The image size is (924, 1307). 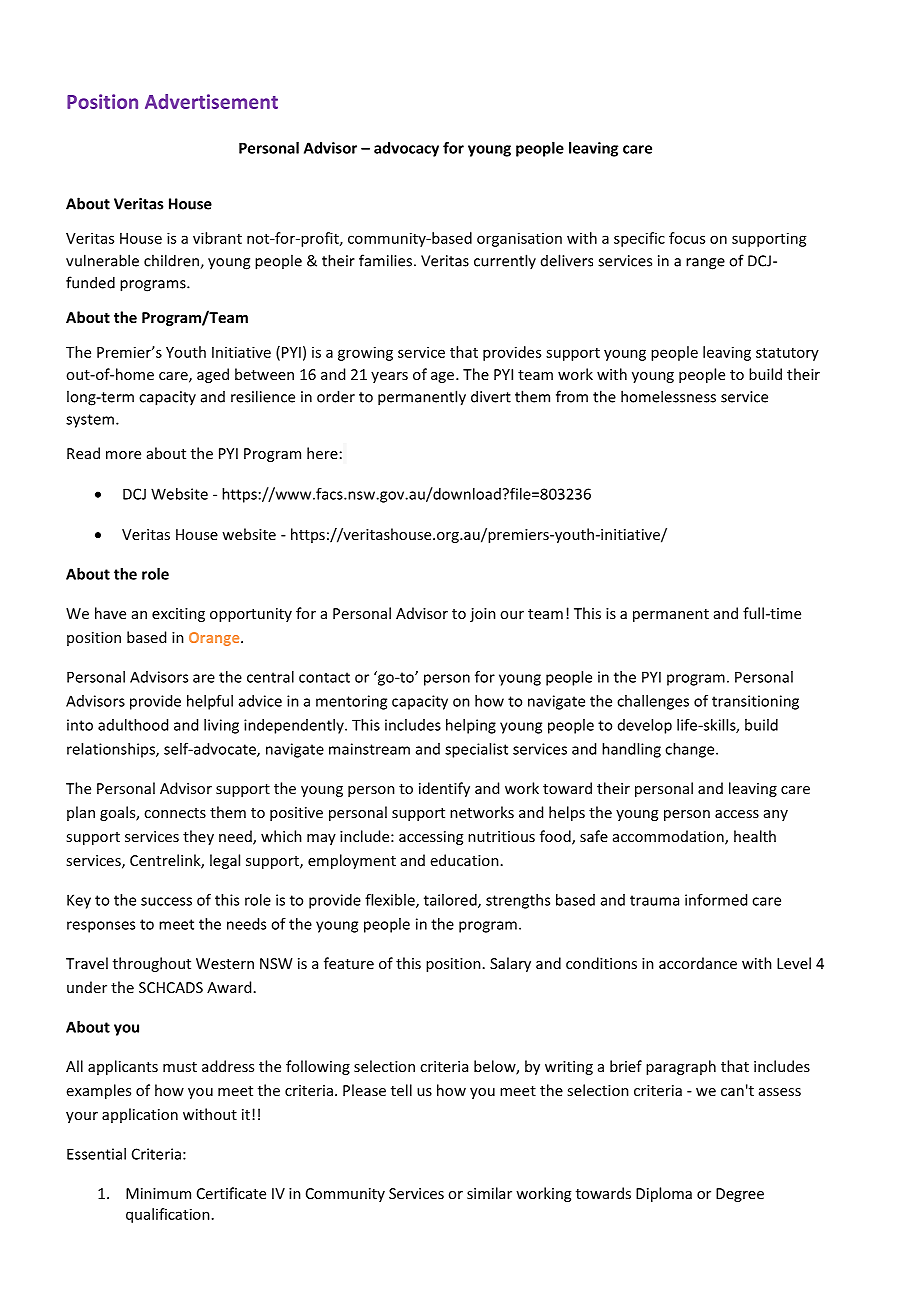 I want to click on join, so click(x=483, y=615).
